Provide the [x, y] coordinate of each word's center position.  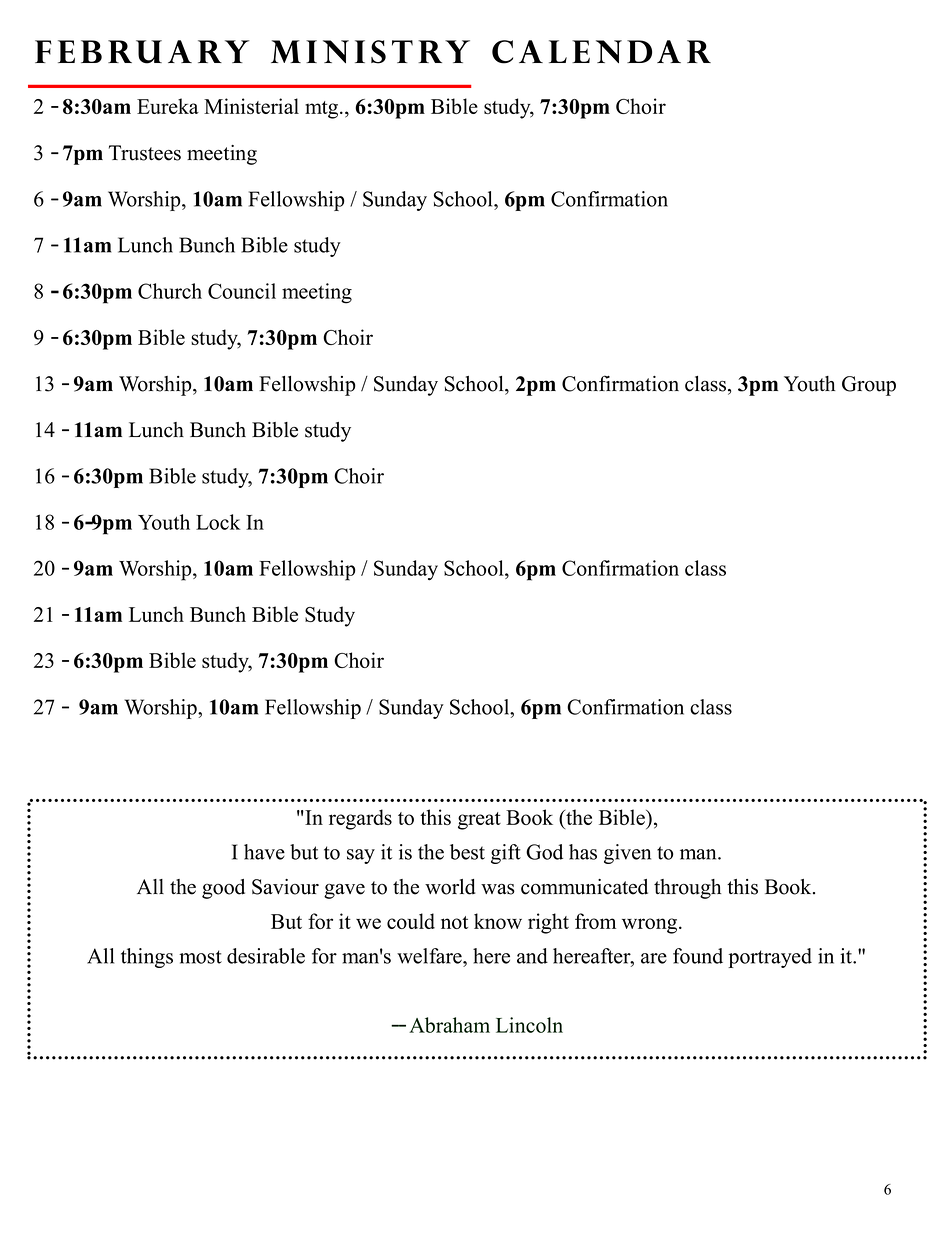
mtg [323, 110]
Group [869, 386]
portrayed [770, 958]
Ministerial [251, 106]
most [200, 957]
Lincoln [529, 1025]
